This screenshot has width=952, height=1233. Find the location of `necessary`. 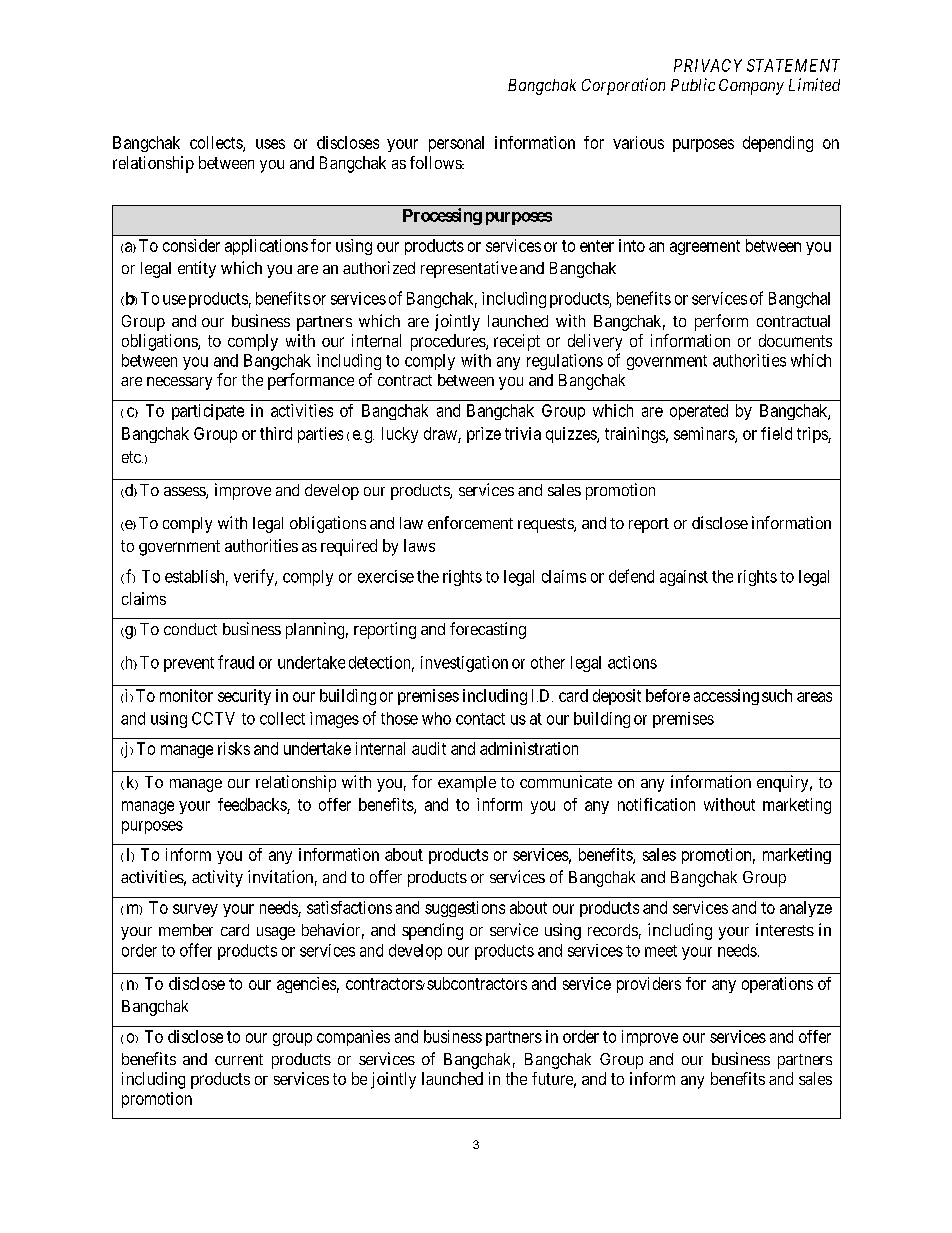

necessary is located at coordinates (179, 383).
